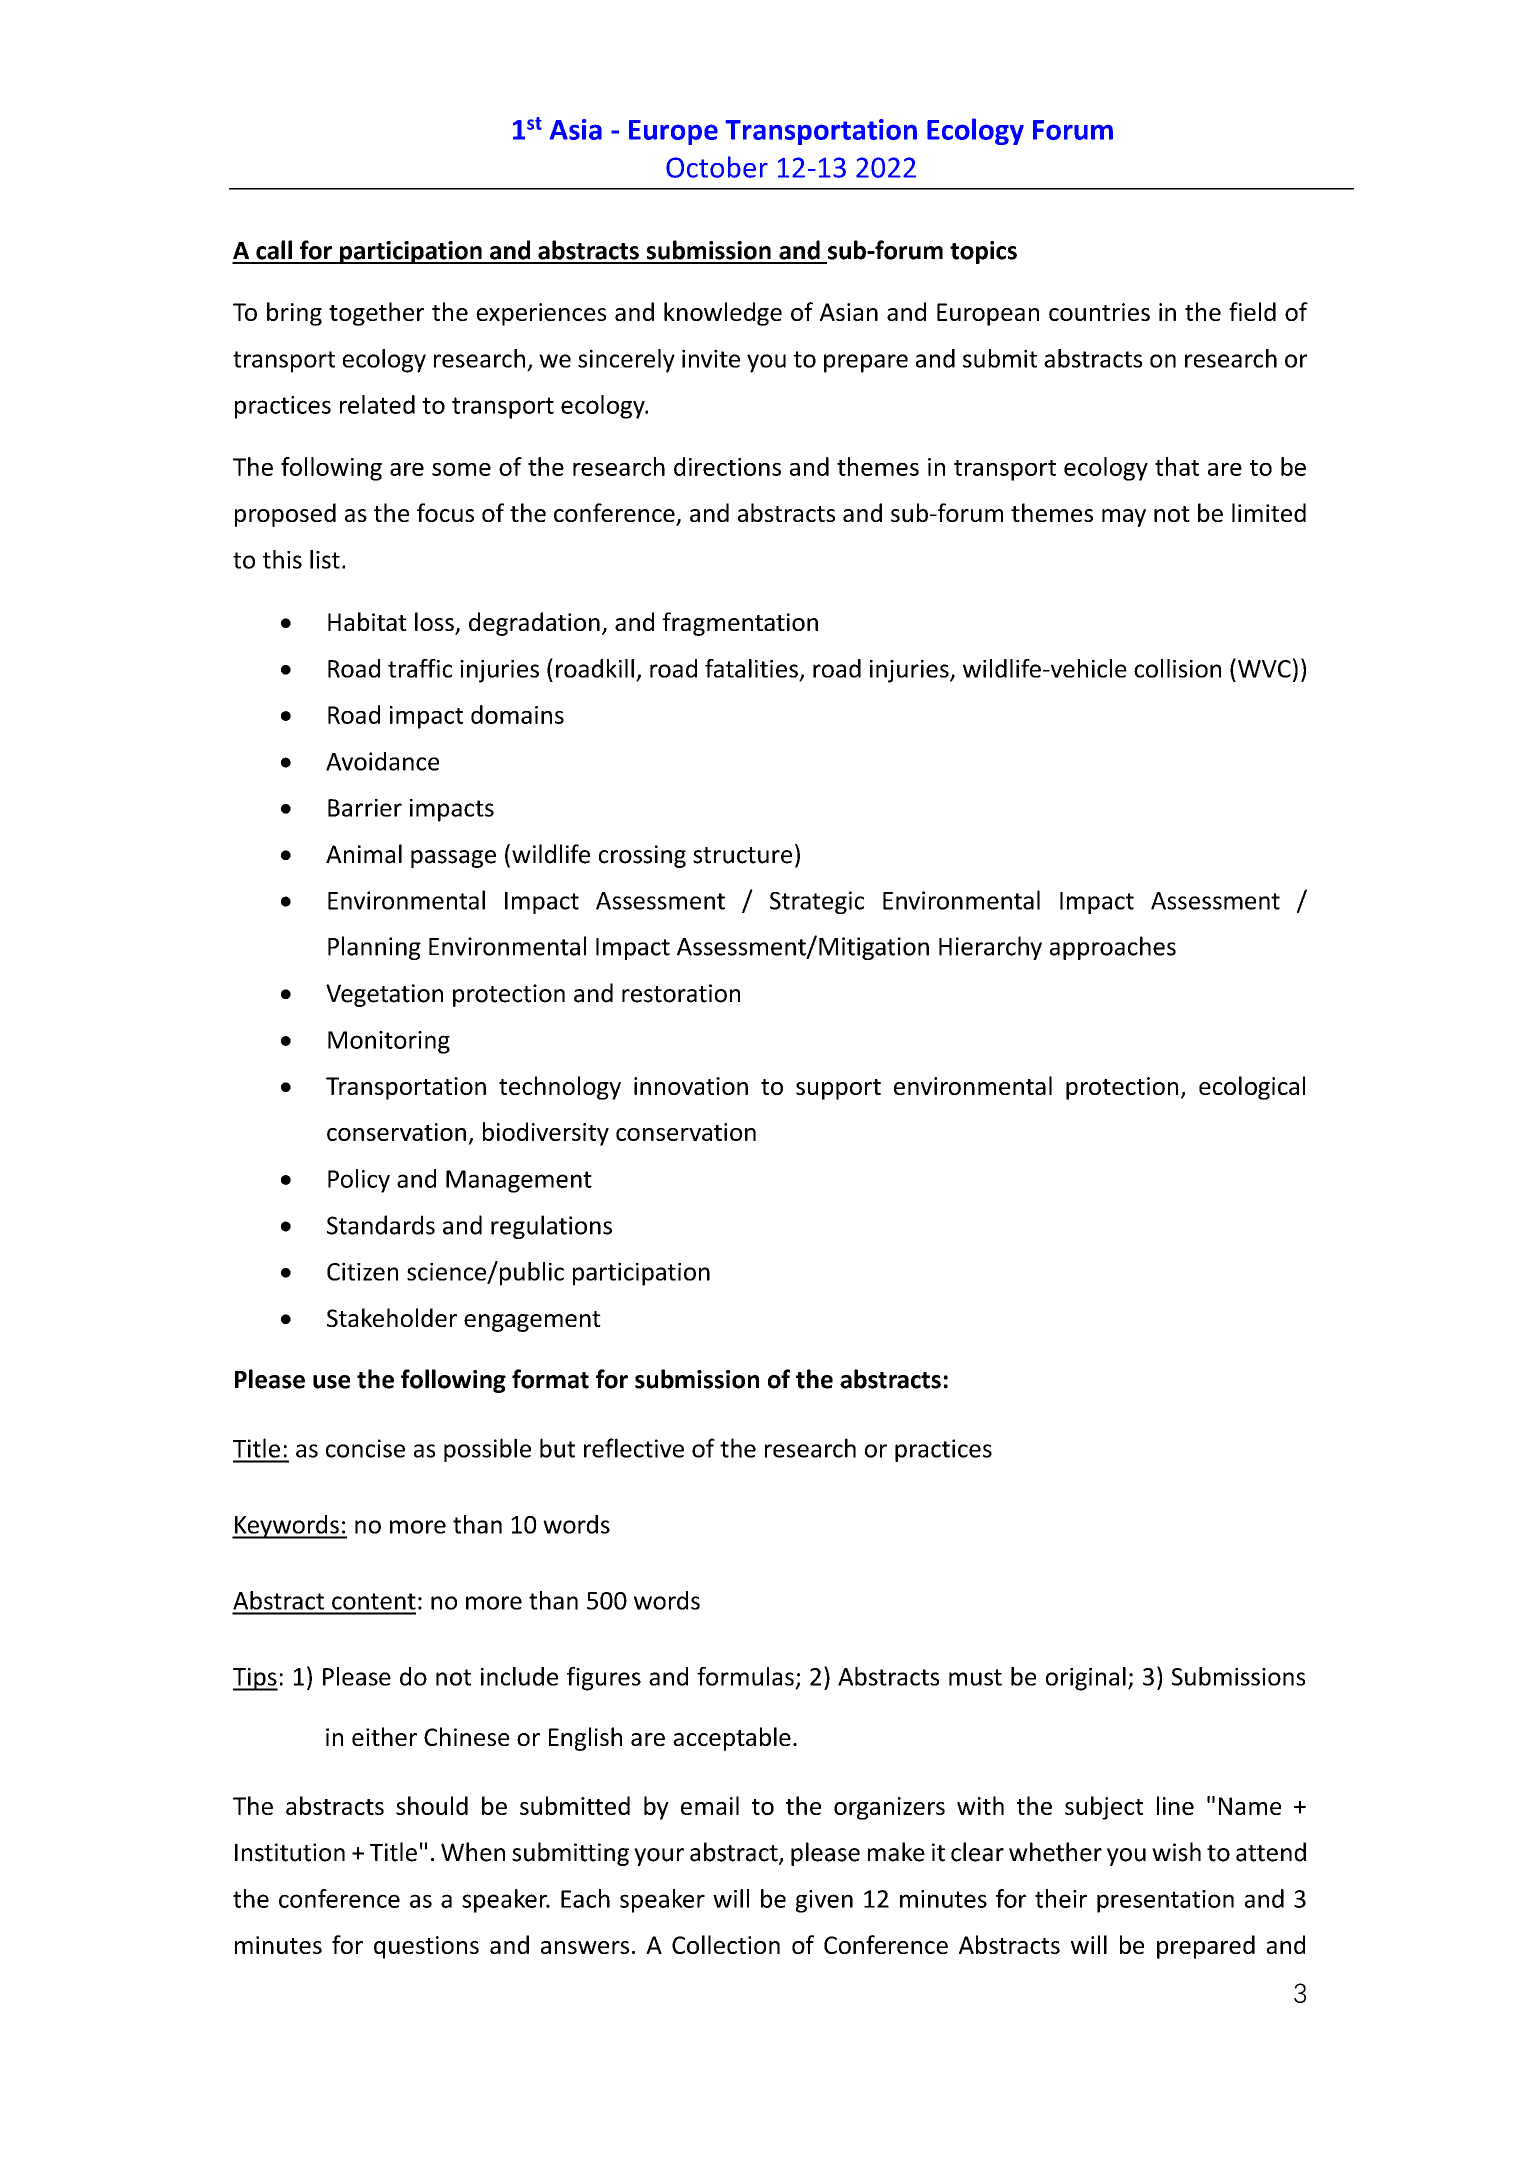  Describe the element at coordinates (1099, 312) in the screenshot. I see `countries` at that location.
